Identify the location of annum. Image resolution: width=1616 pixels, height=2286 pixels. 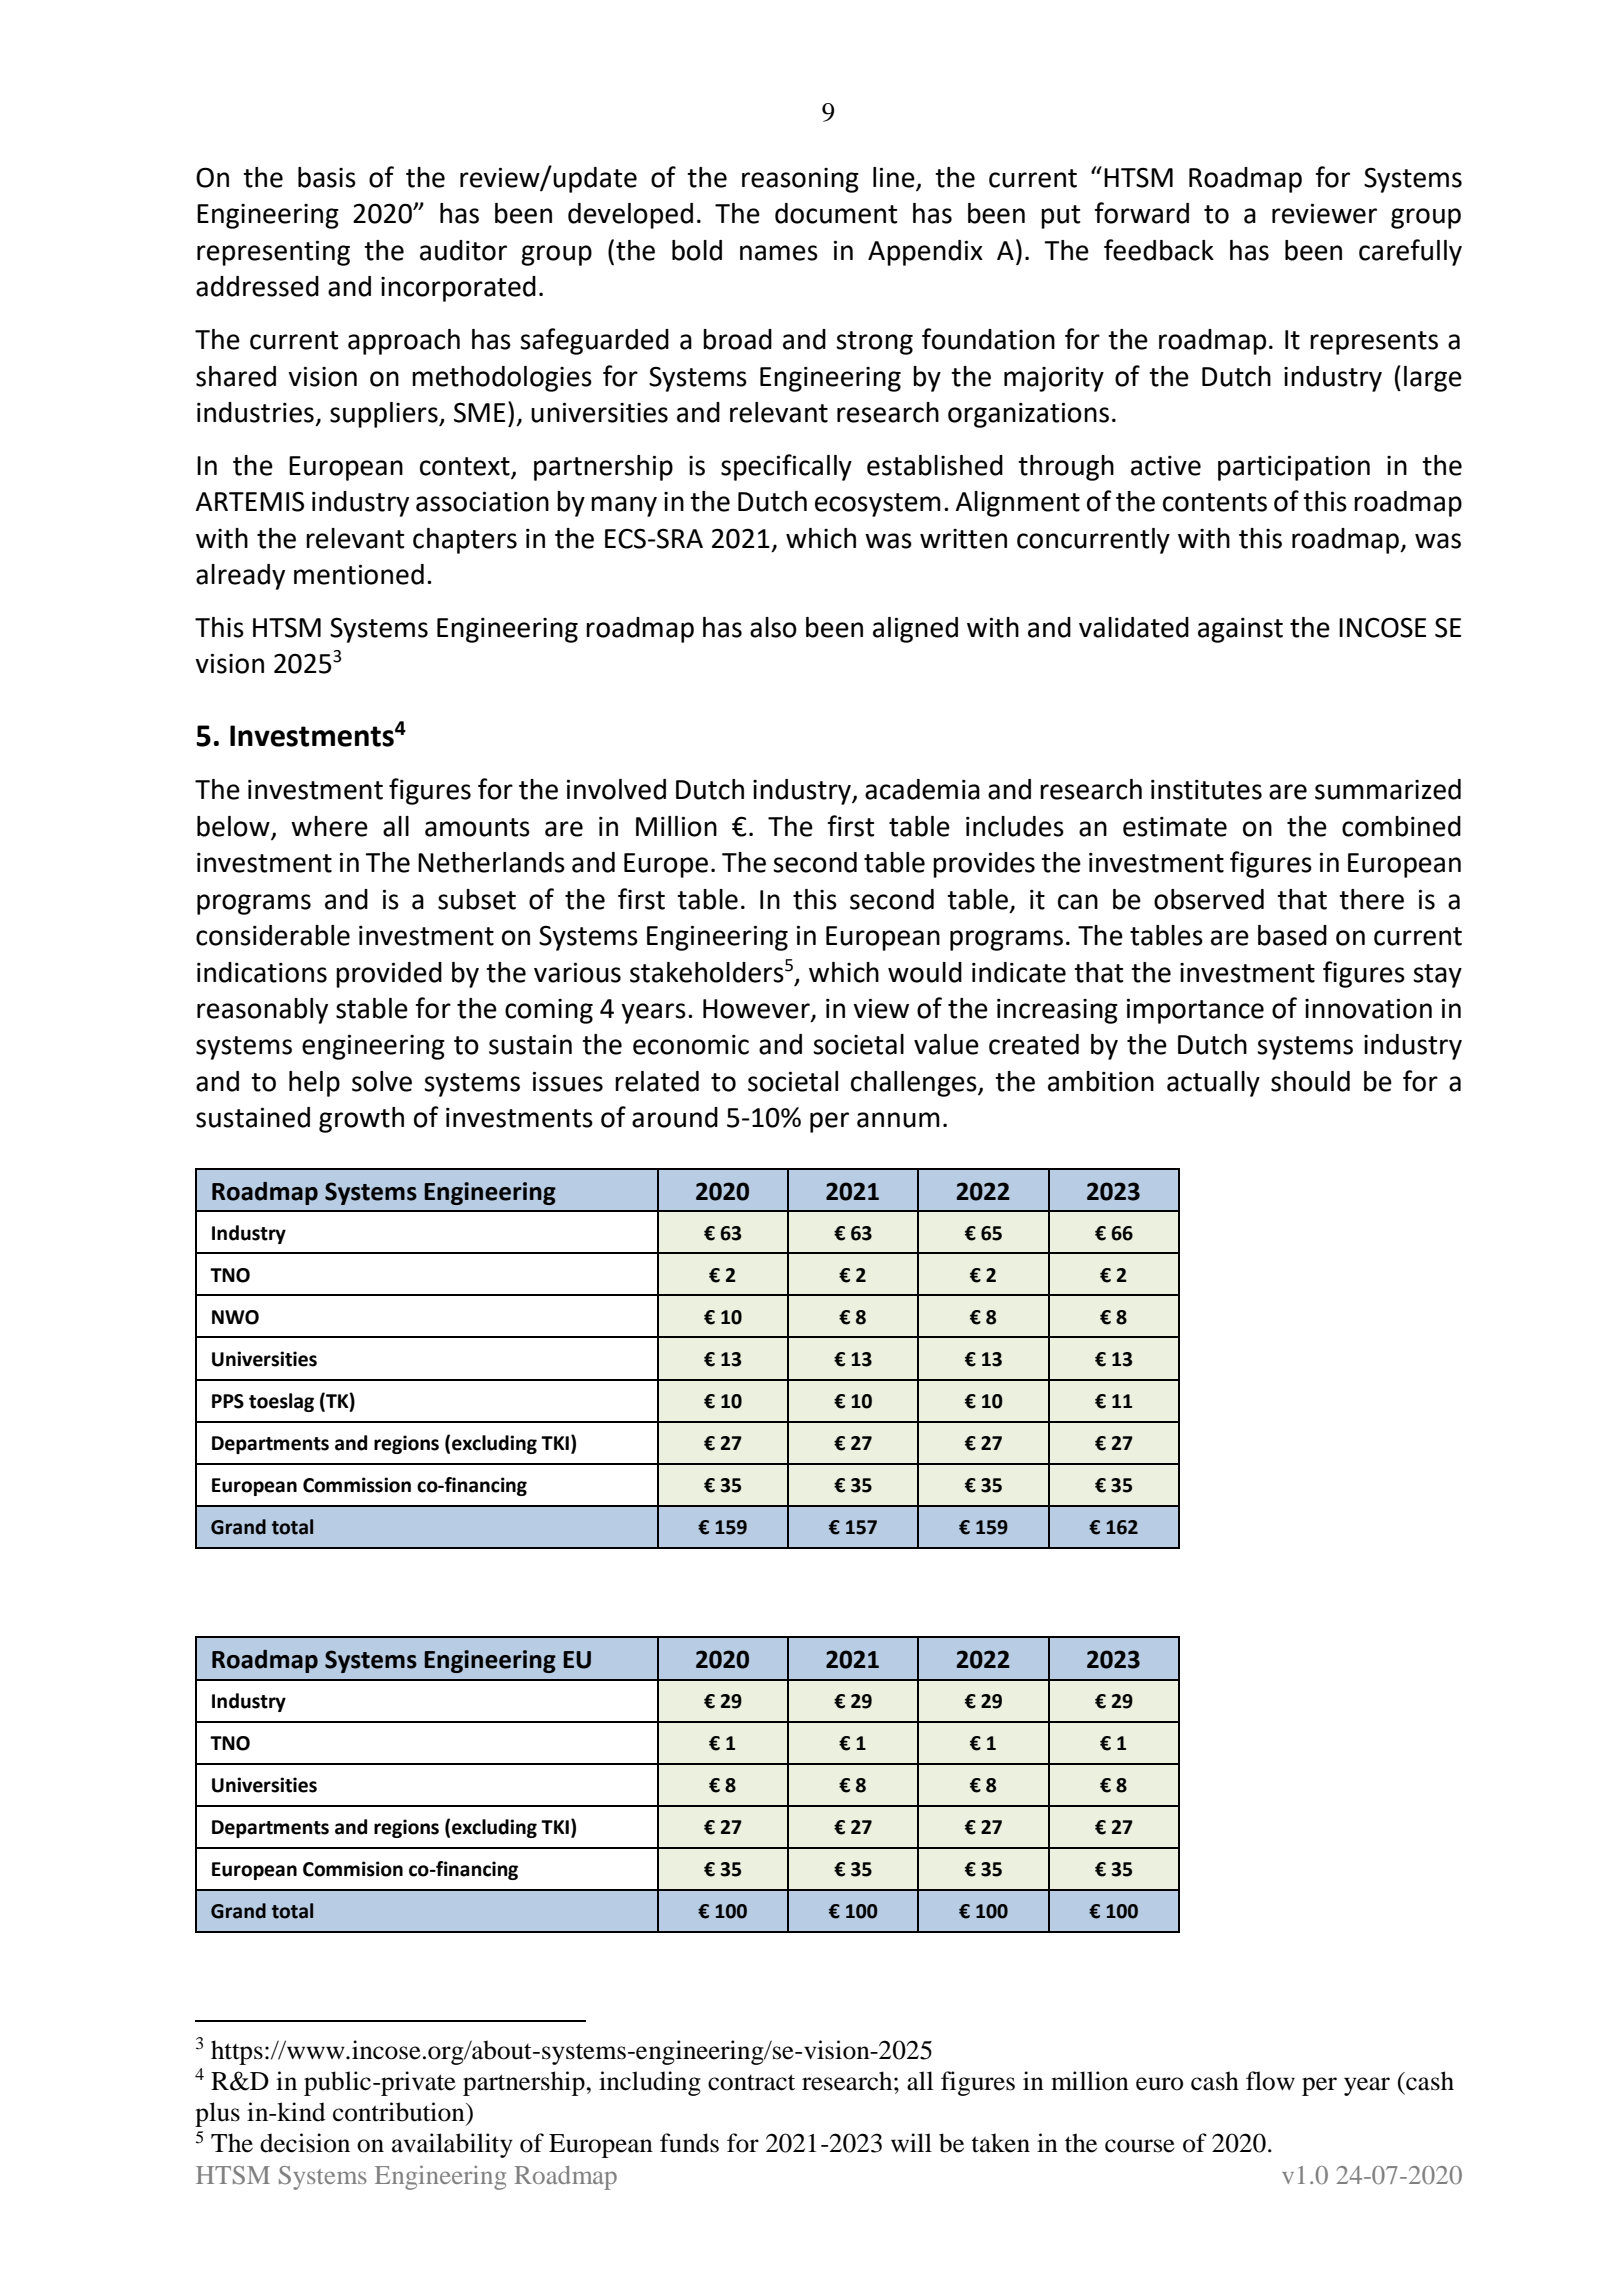
(898, 1120).
